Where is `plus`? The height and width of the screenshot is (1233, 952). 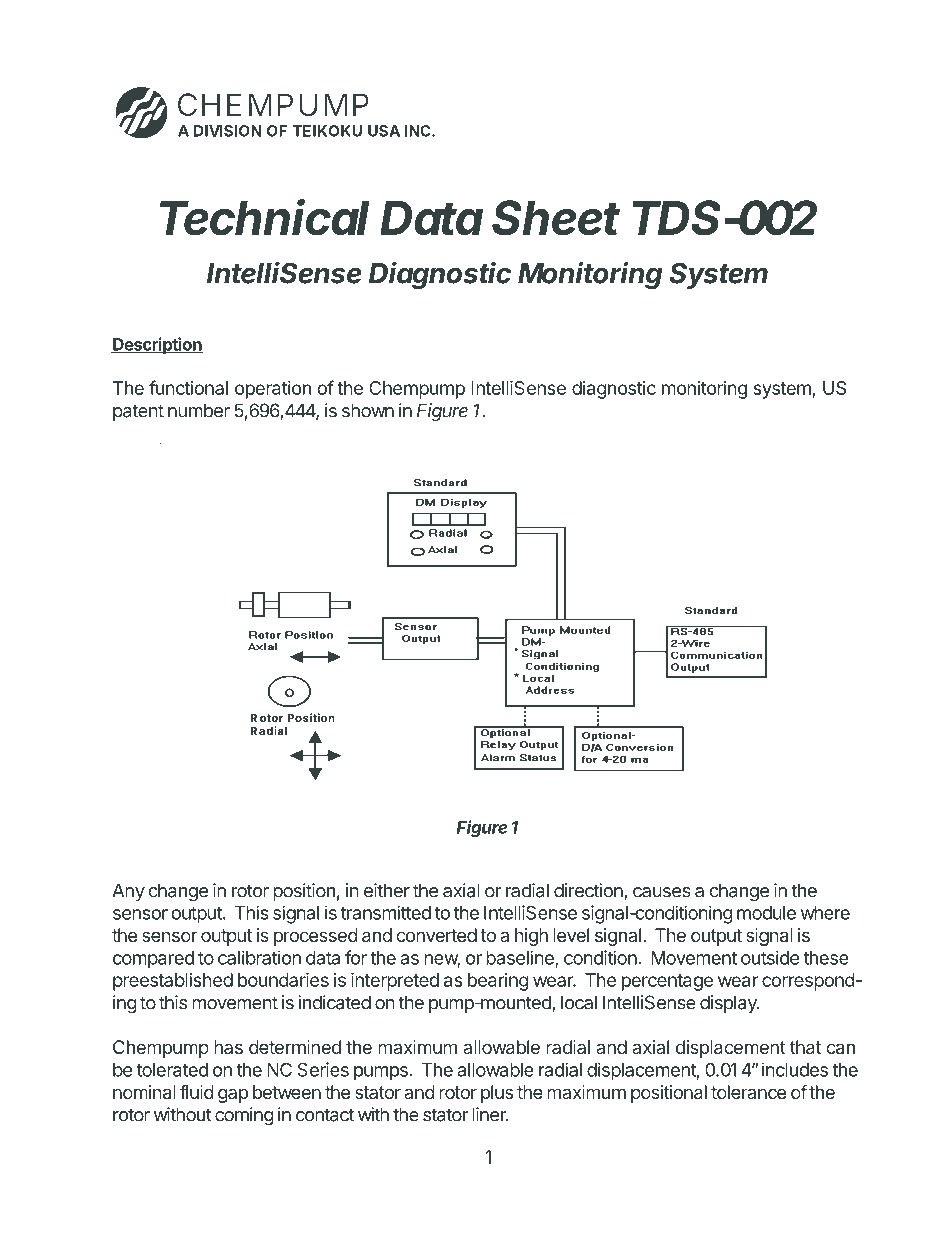
plus is located at coordinates (497, 1094).
